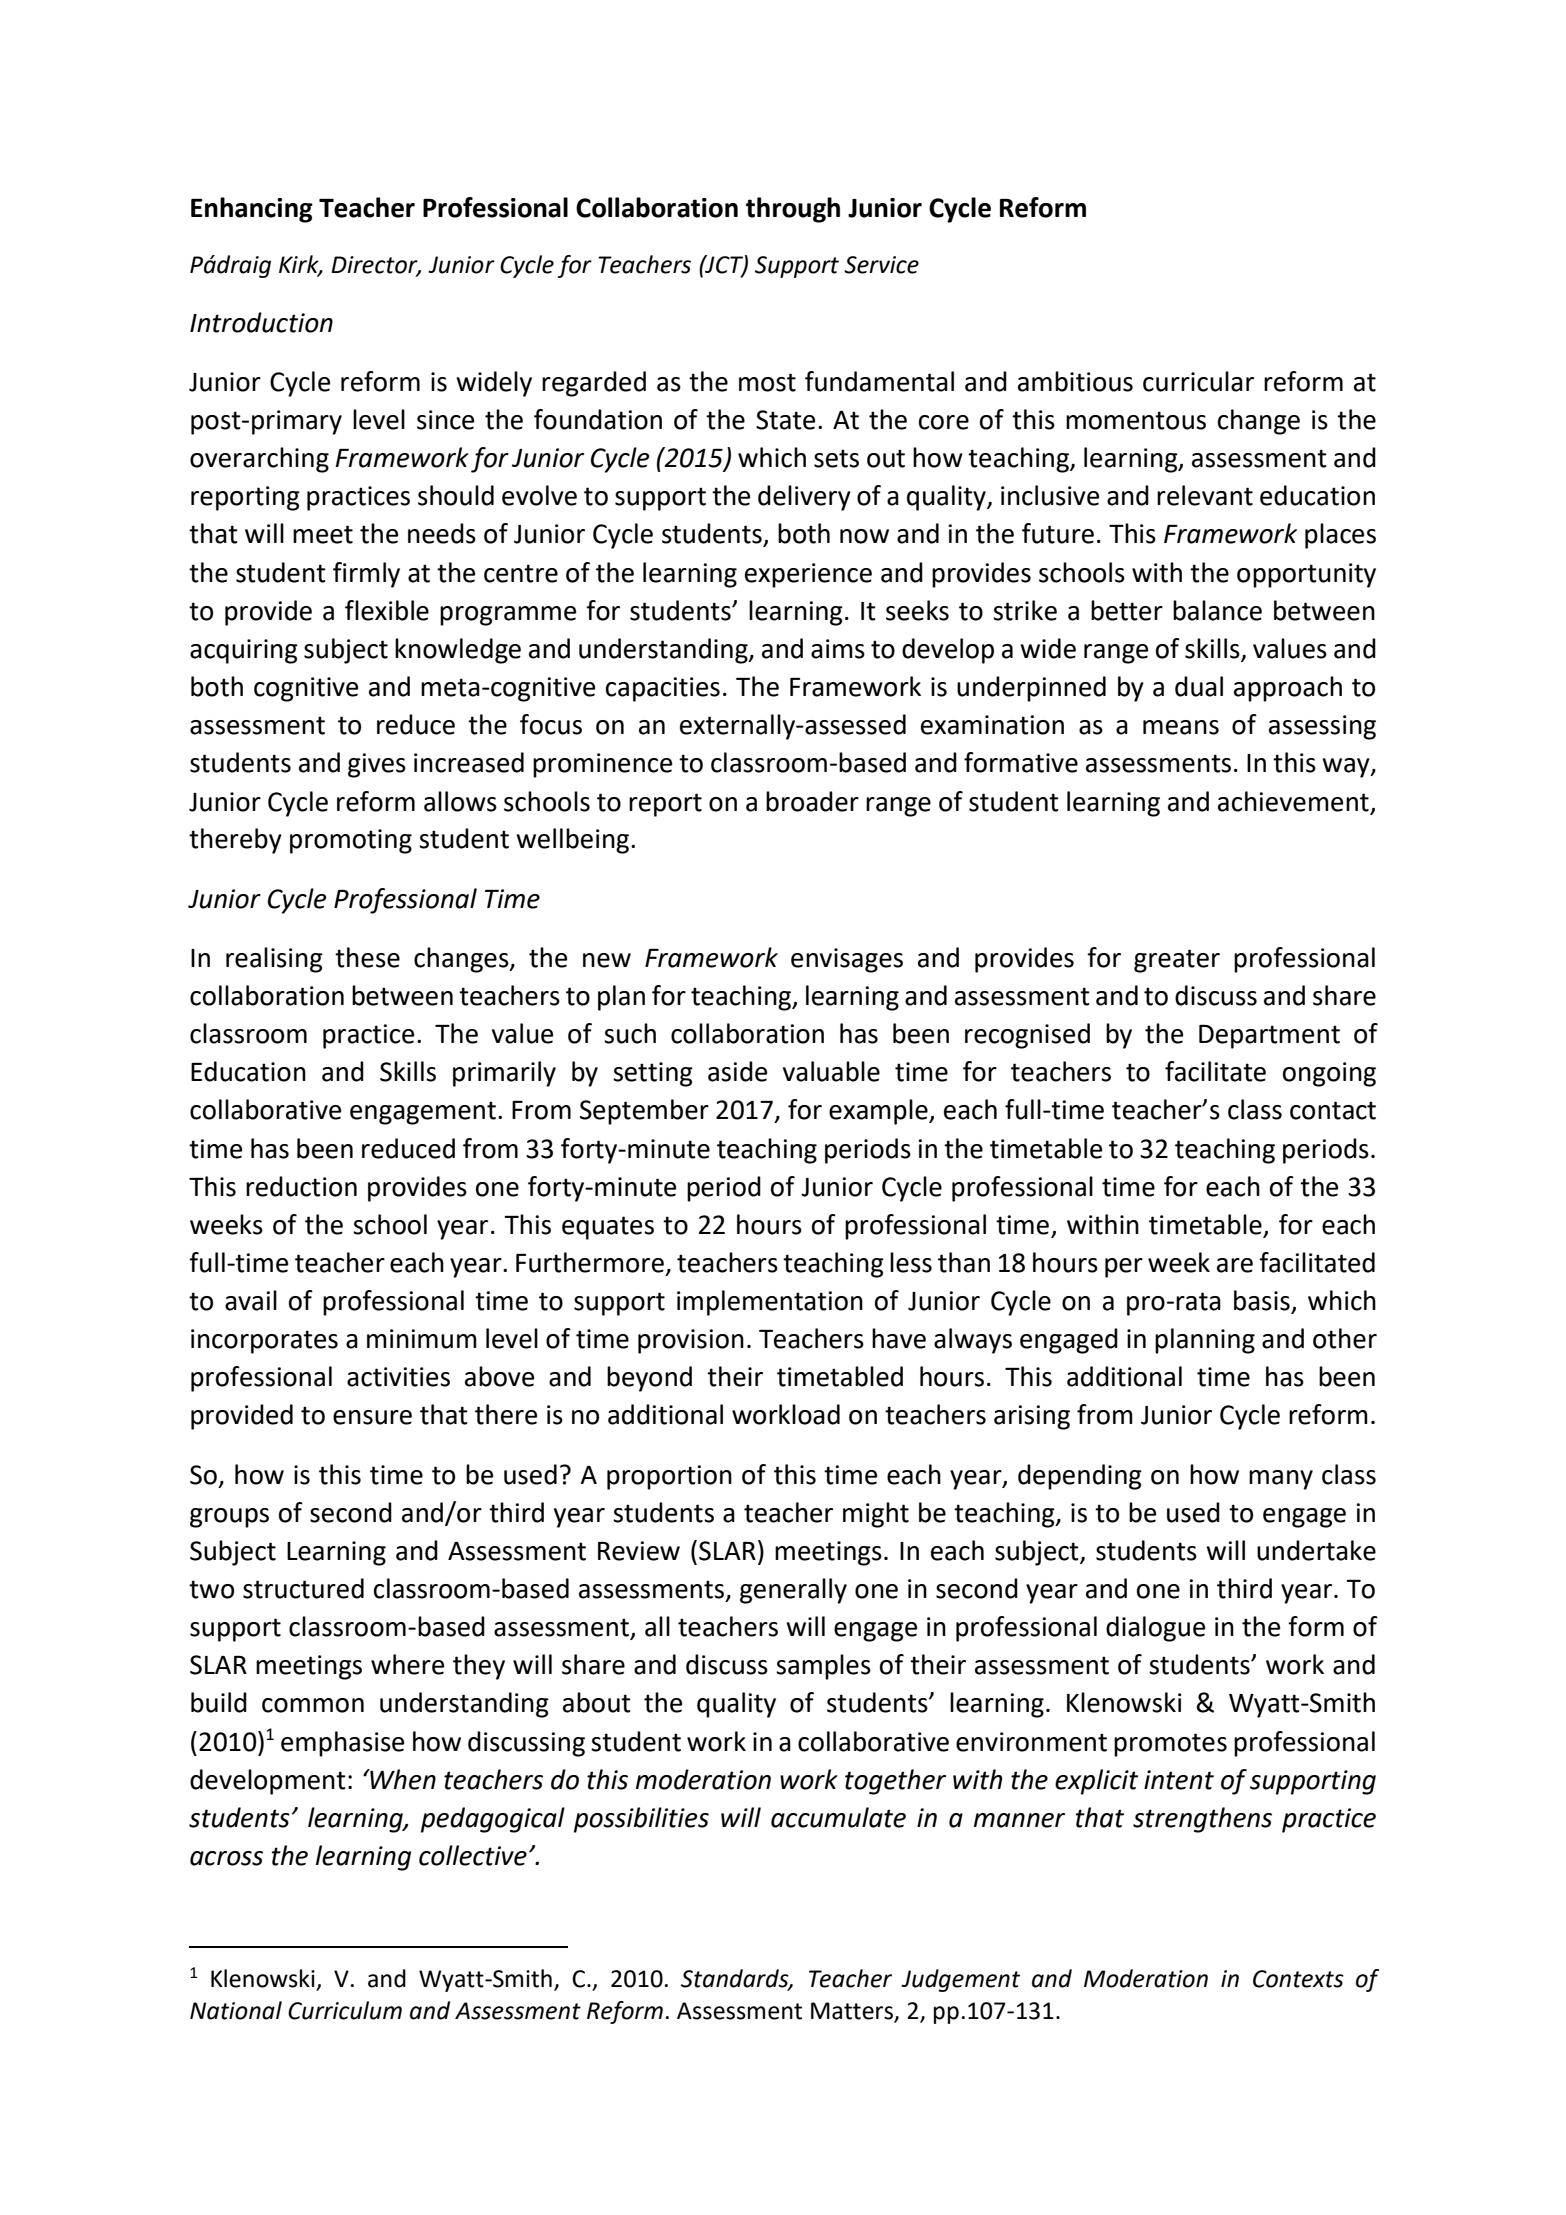 The height and width of the screenshot is (2215, 1566). Describe the element at coordinates (251, 1300) in the screenshot. I see `avail` at that location.
